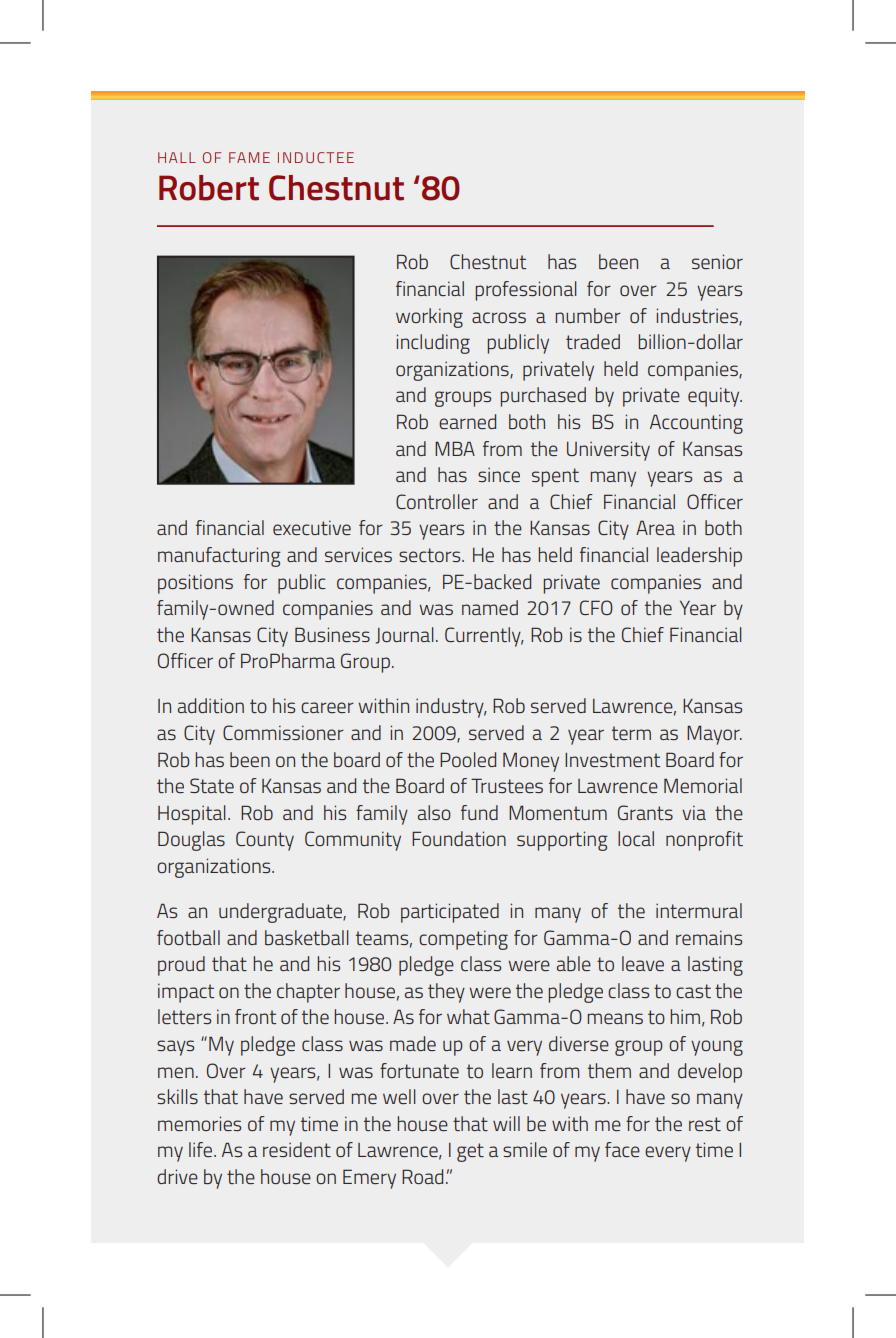 This screenshot has width=896, height=1338. What do you see at coordinates (209, 188) in the screenshot?
I see `Robert` at bounding box center [209, 188].
